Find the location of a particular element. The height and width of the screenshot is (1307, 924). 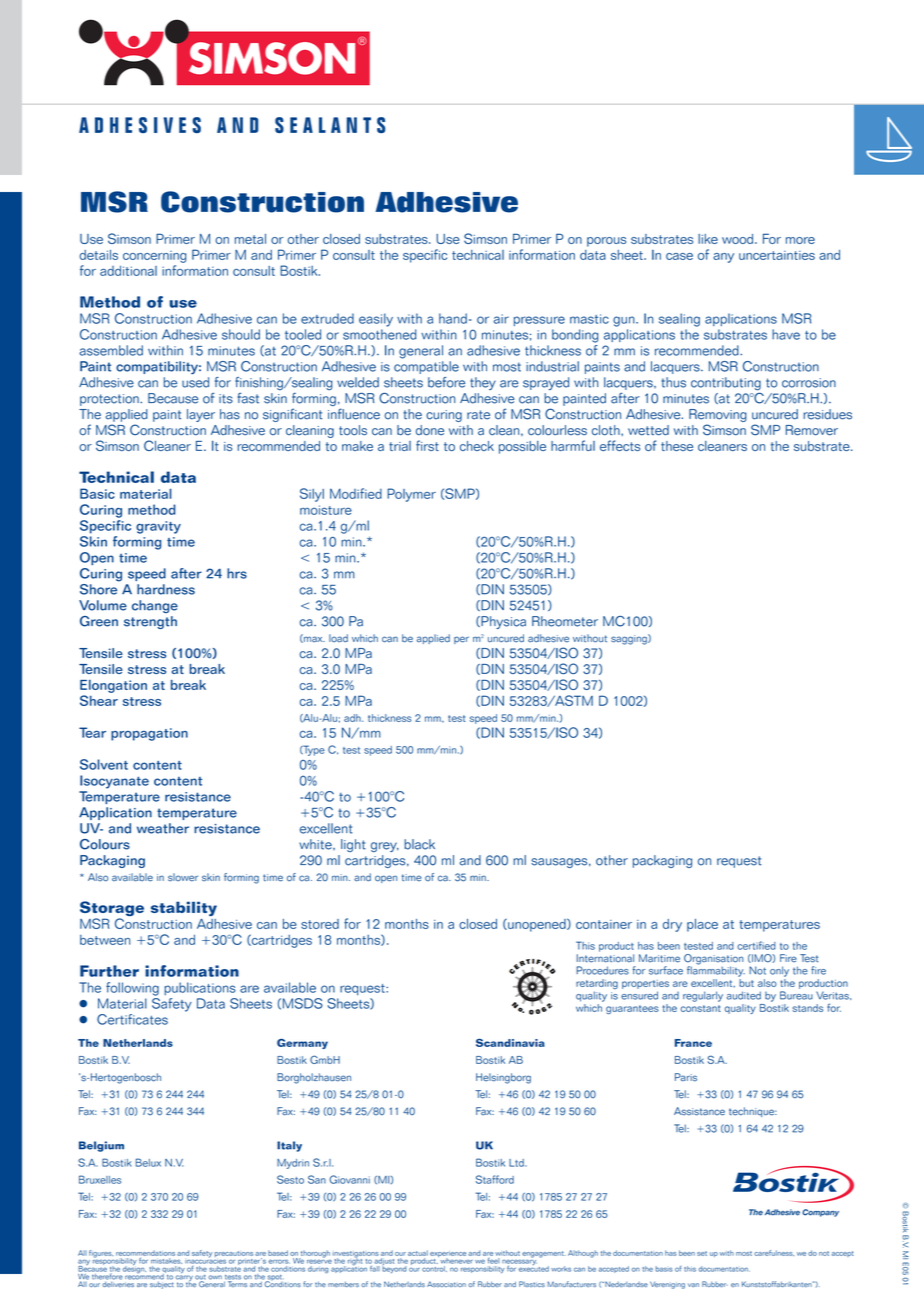

whenever is located at coordinates (456, 1261).
